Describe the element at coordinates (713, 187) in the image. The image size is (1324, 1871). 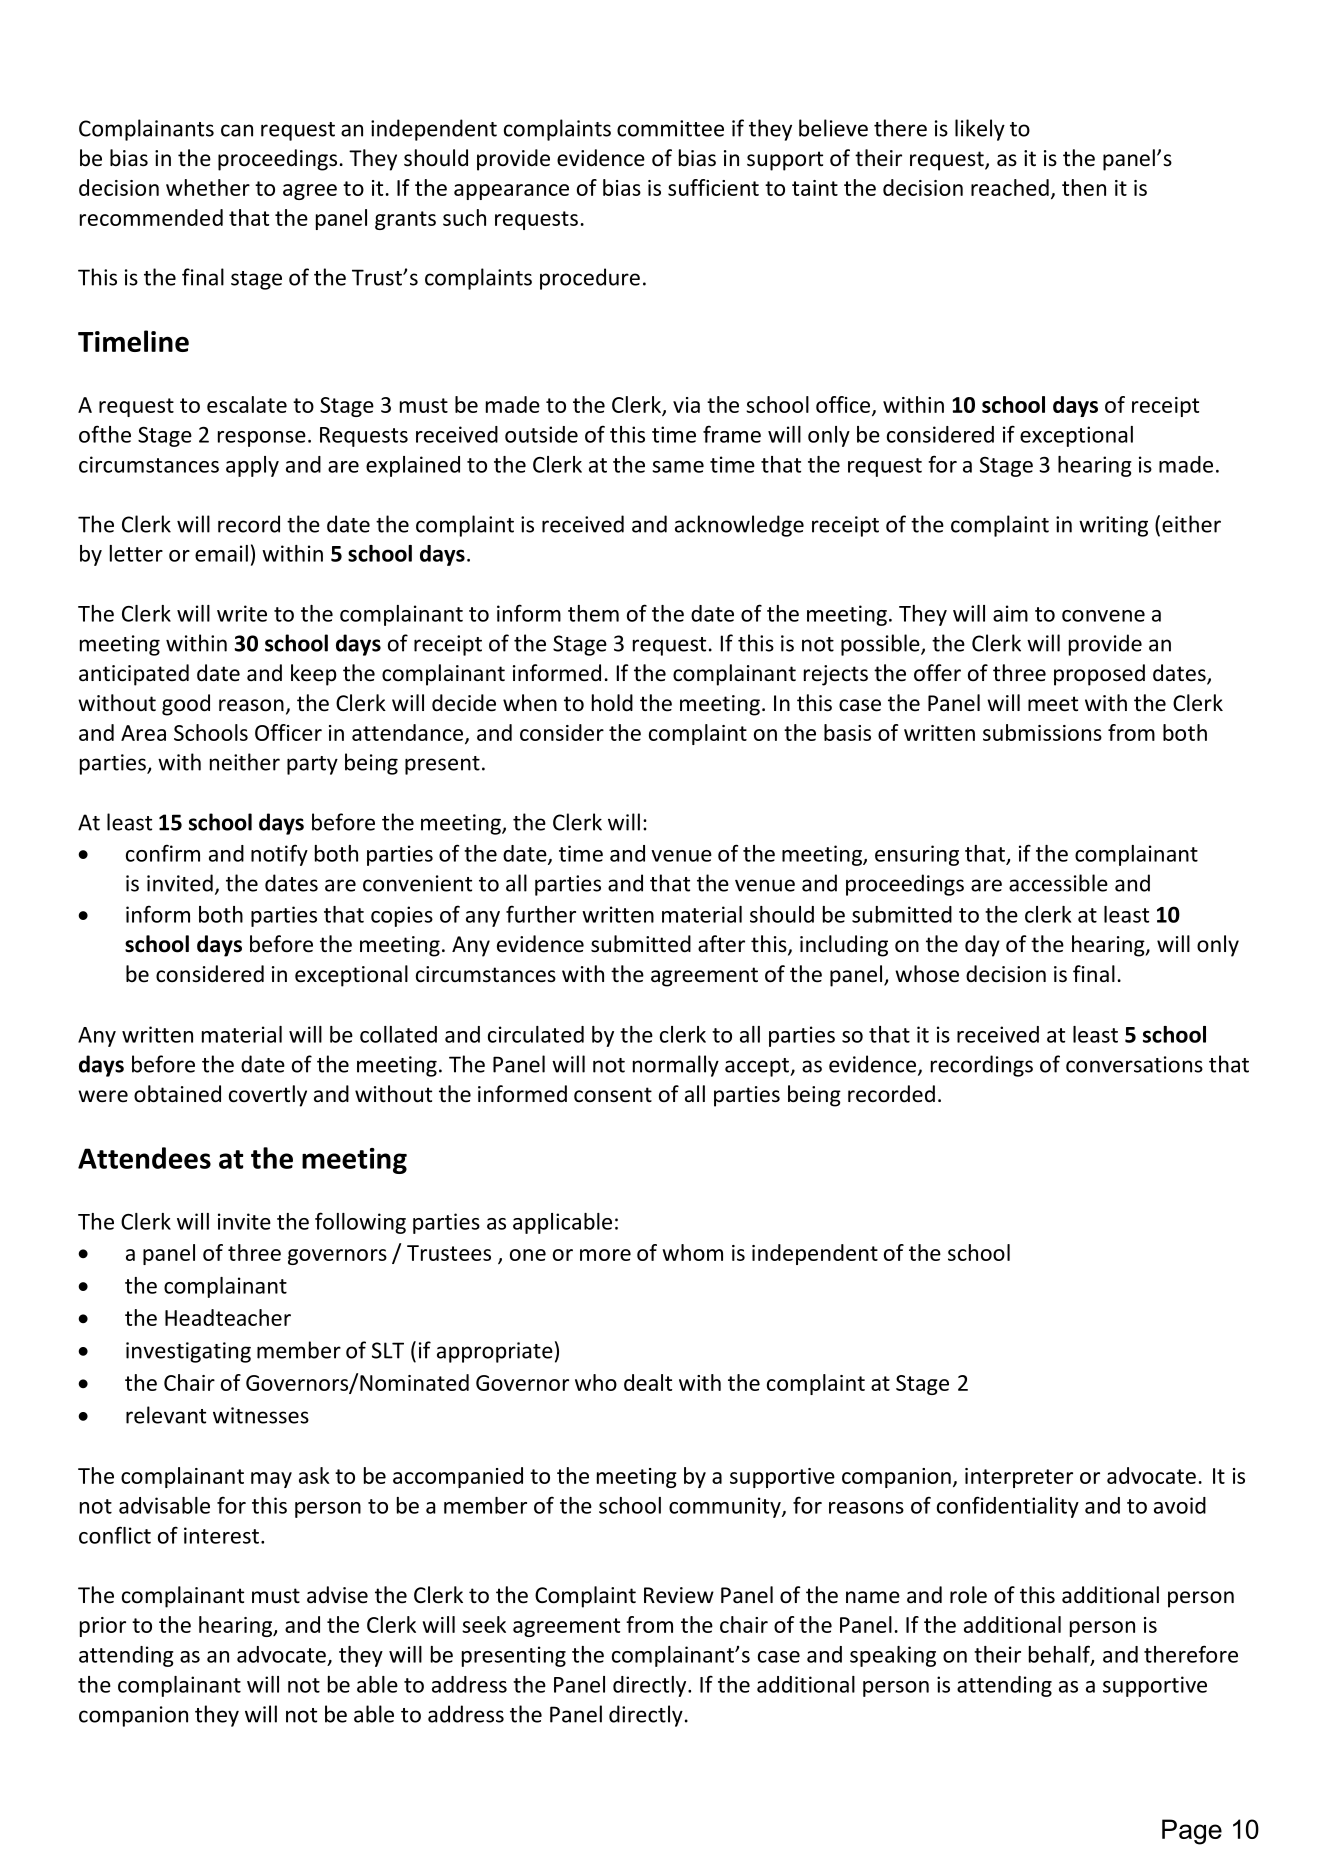
I see `sufficient` at that location.
